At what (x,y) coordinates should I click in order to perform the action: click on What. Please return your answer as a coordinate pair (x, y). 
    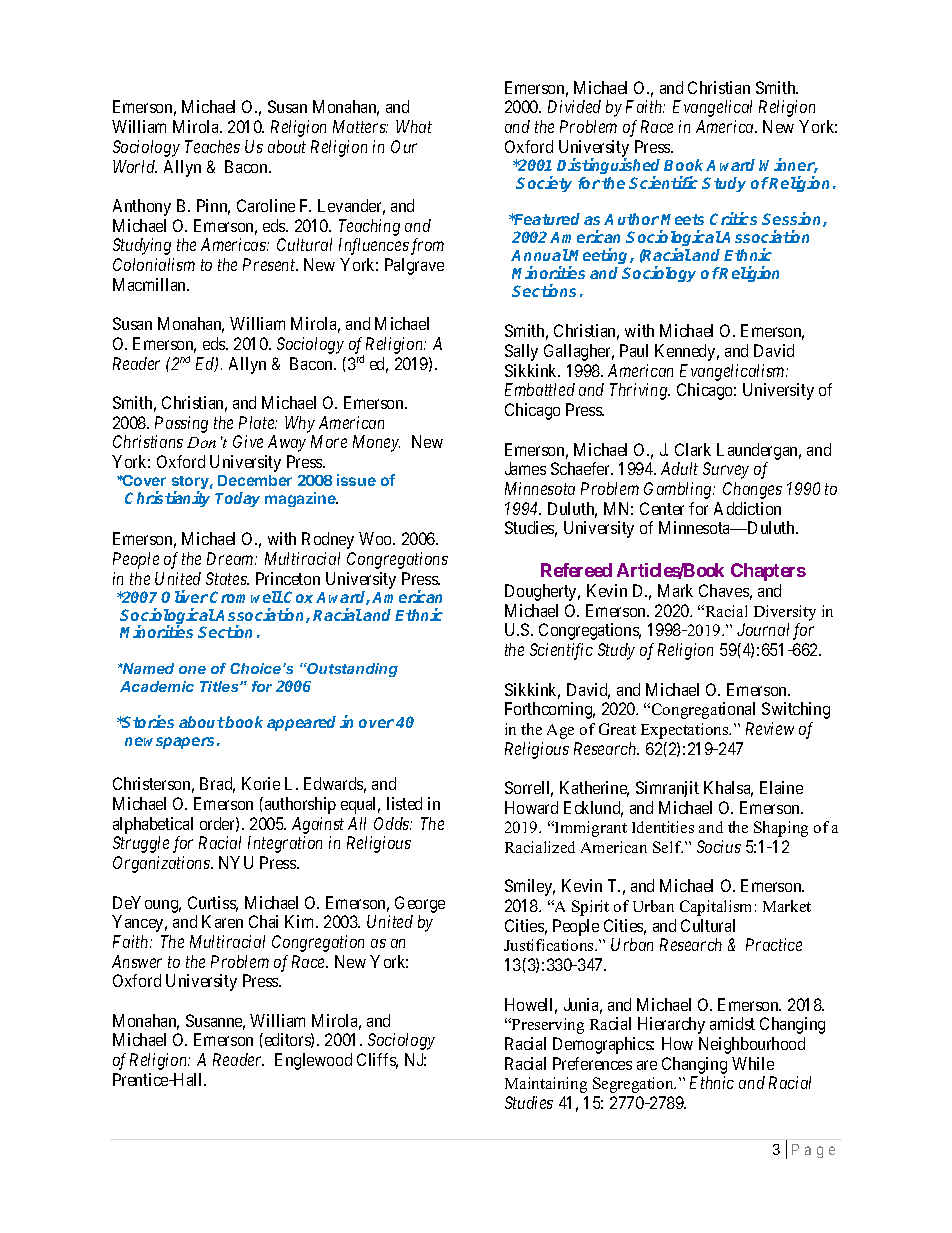
    Looking at the image, I should click on (414, 126).
